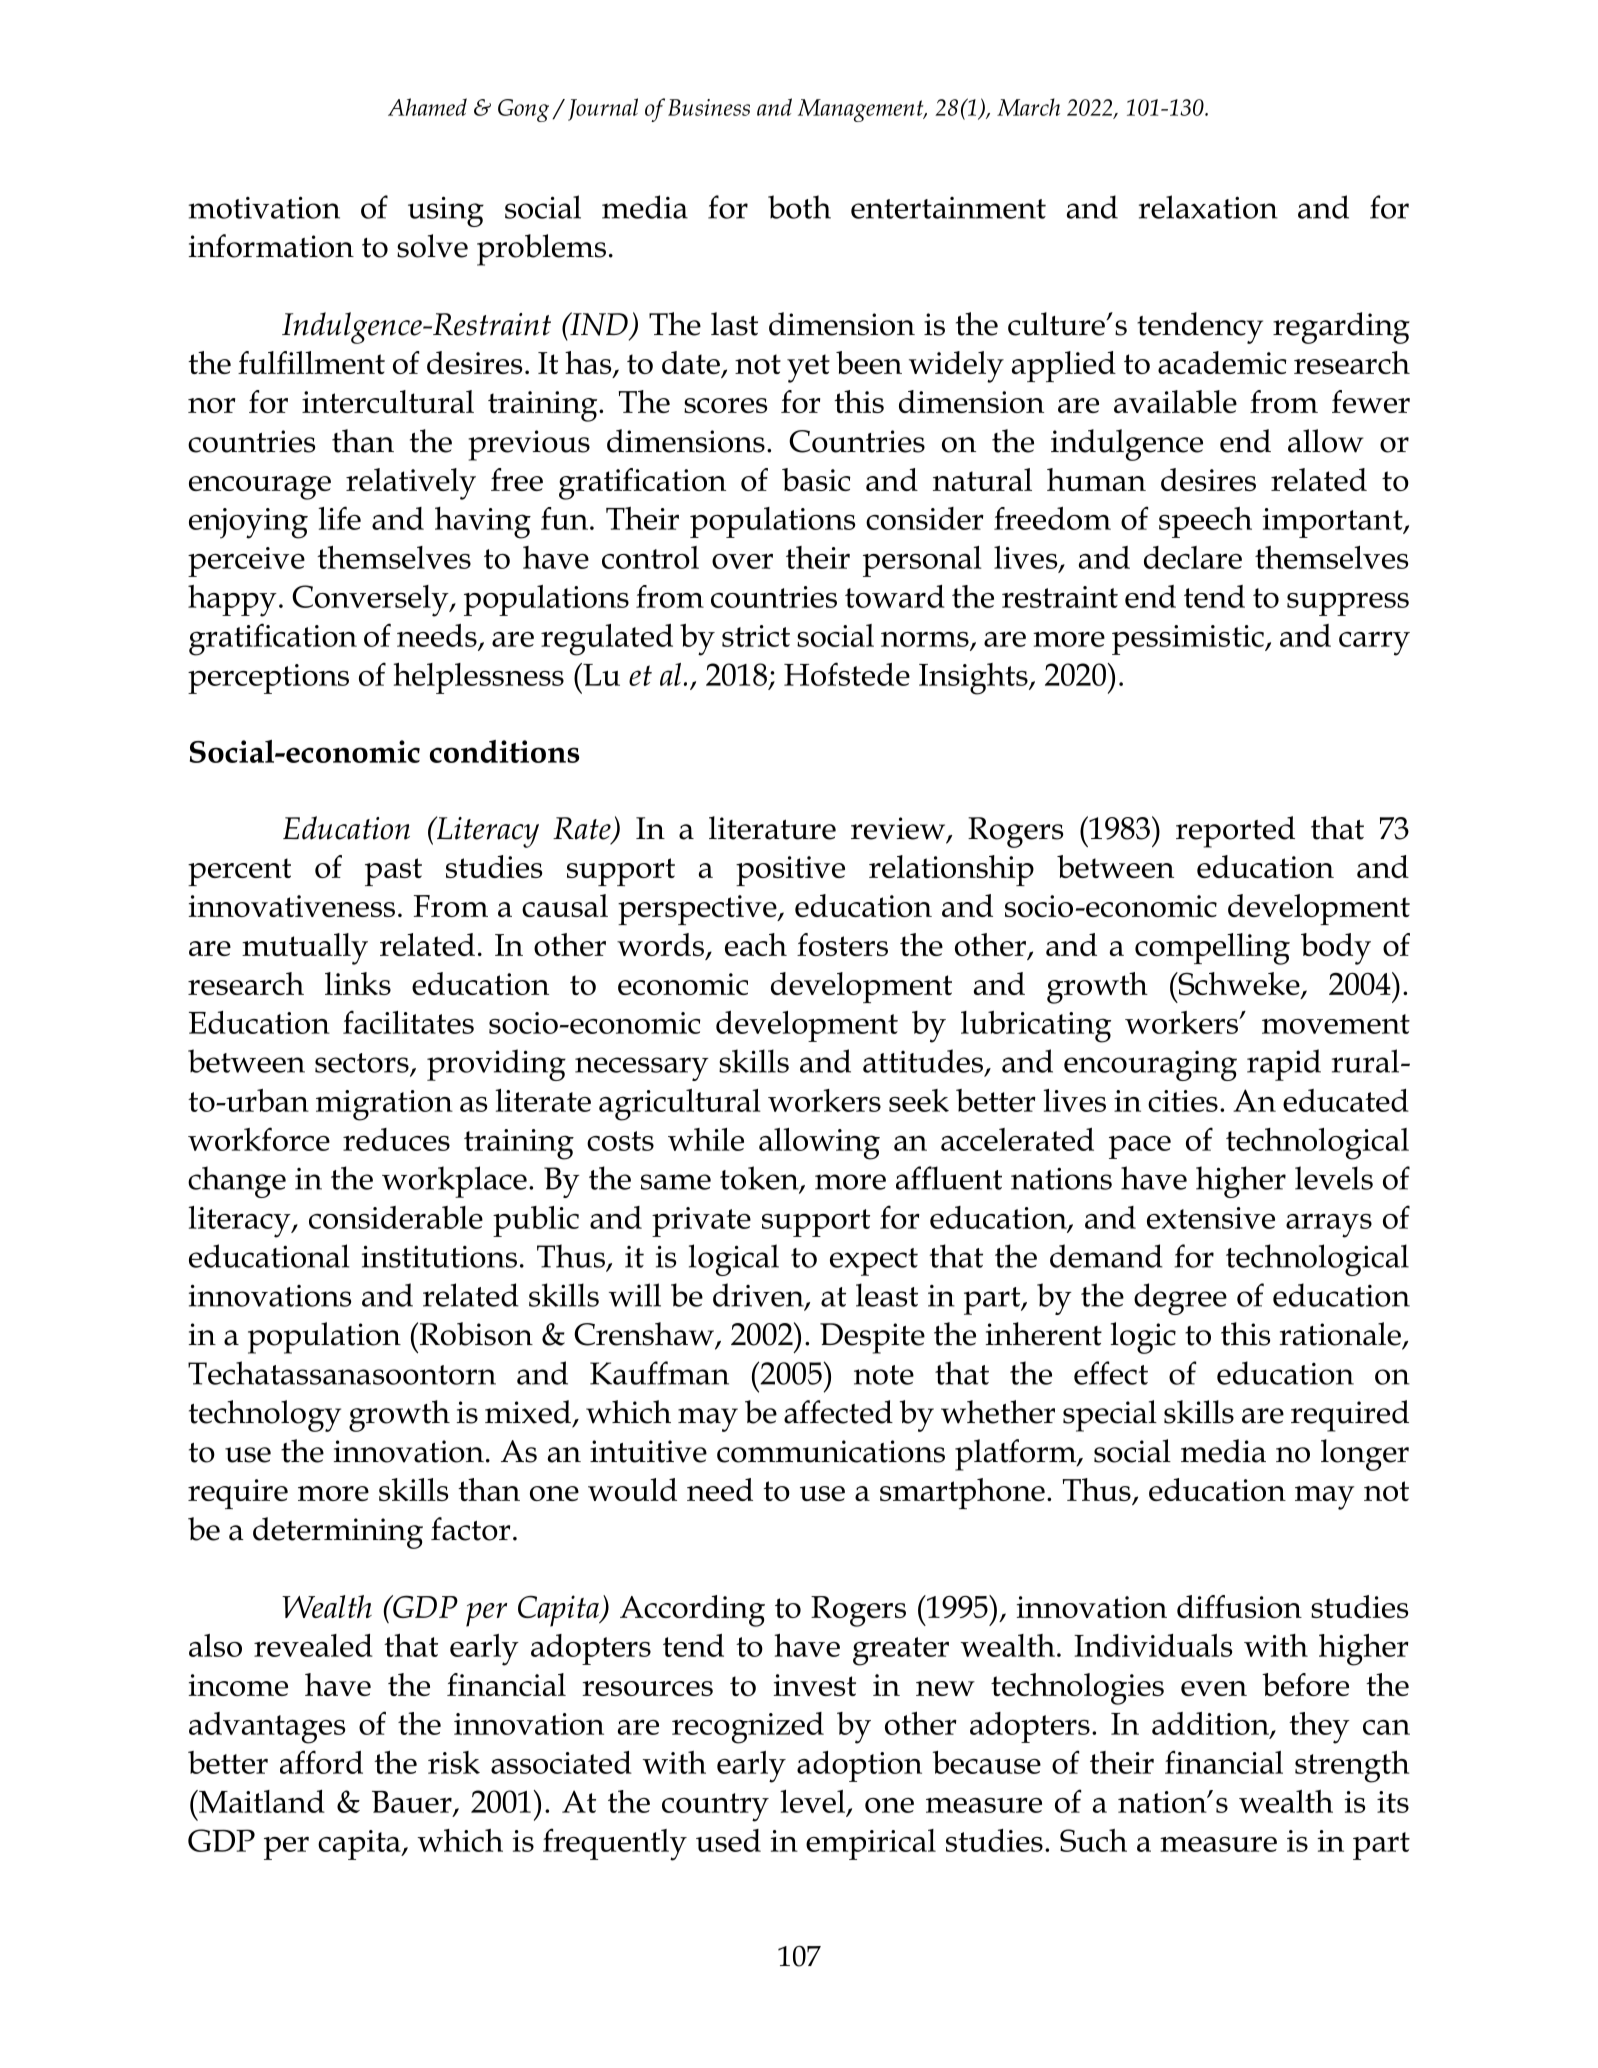 This image has height=2068, width=1598. Describe the element at coordinates (799, 207) in the image. I see `both` at that location.
